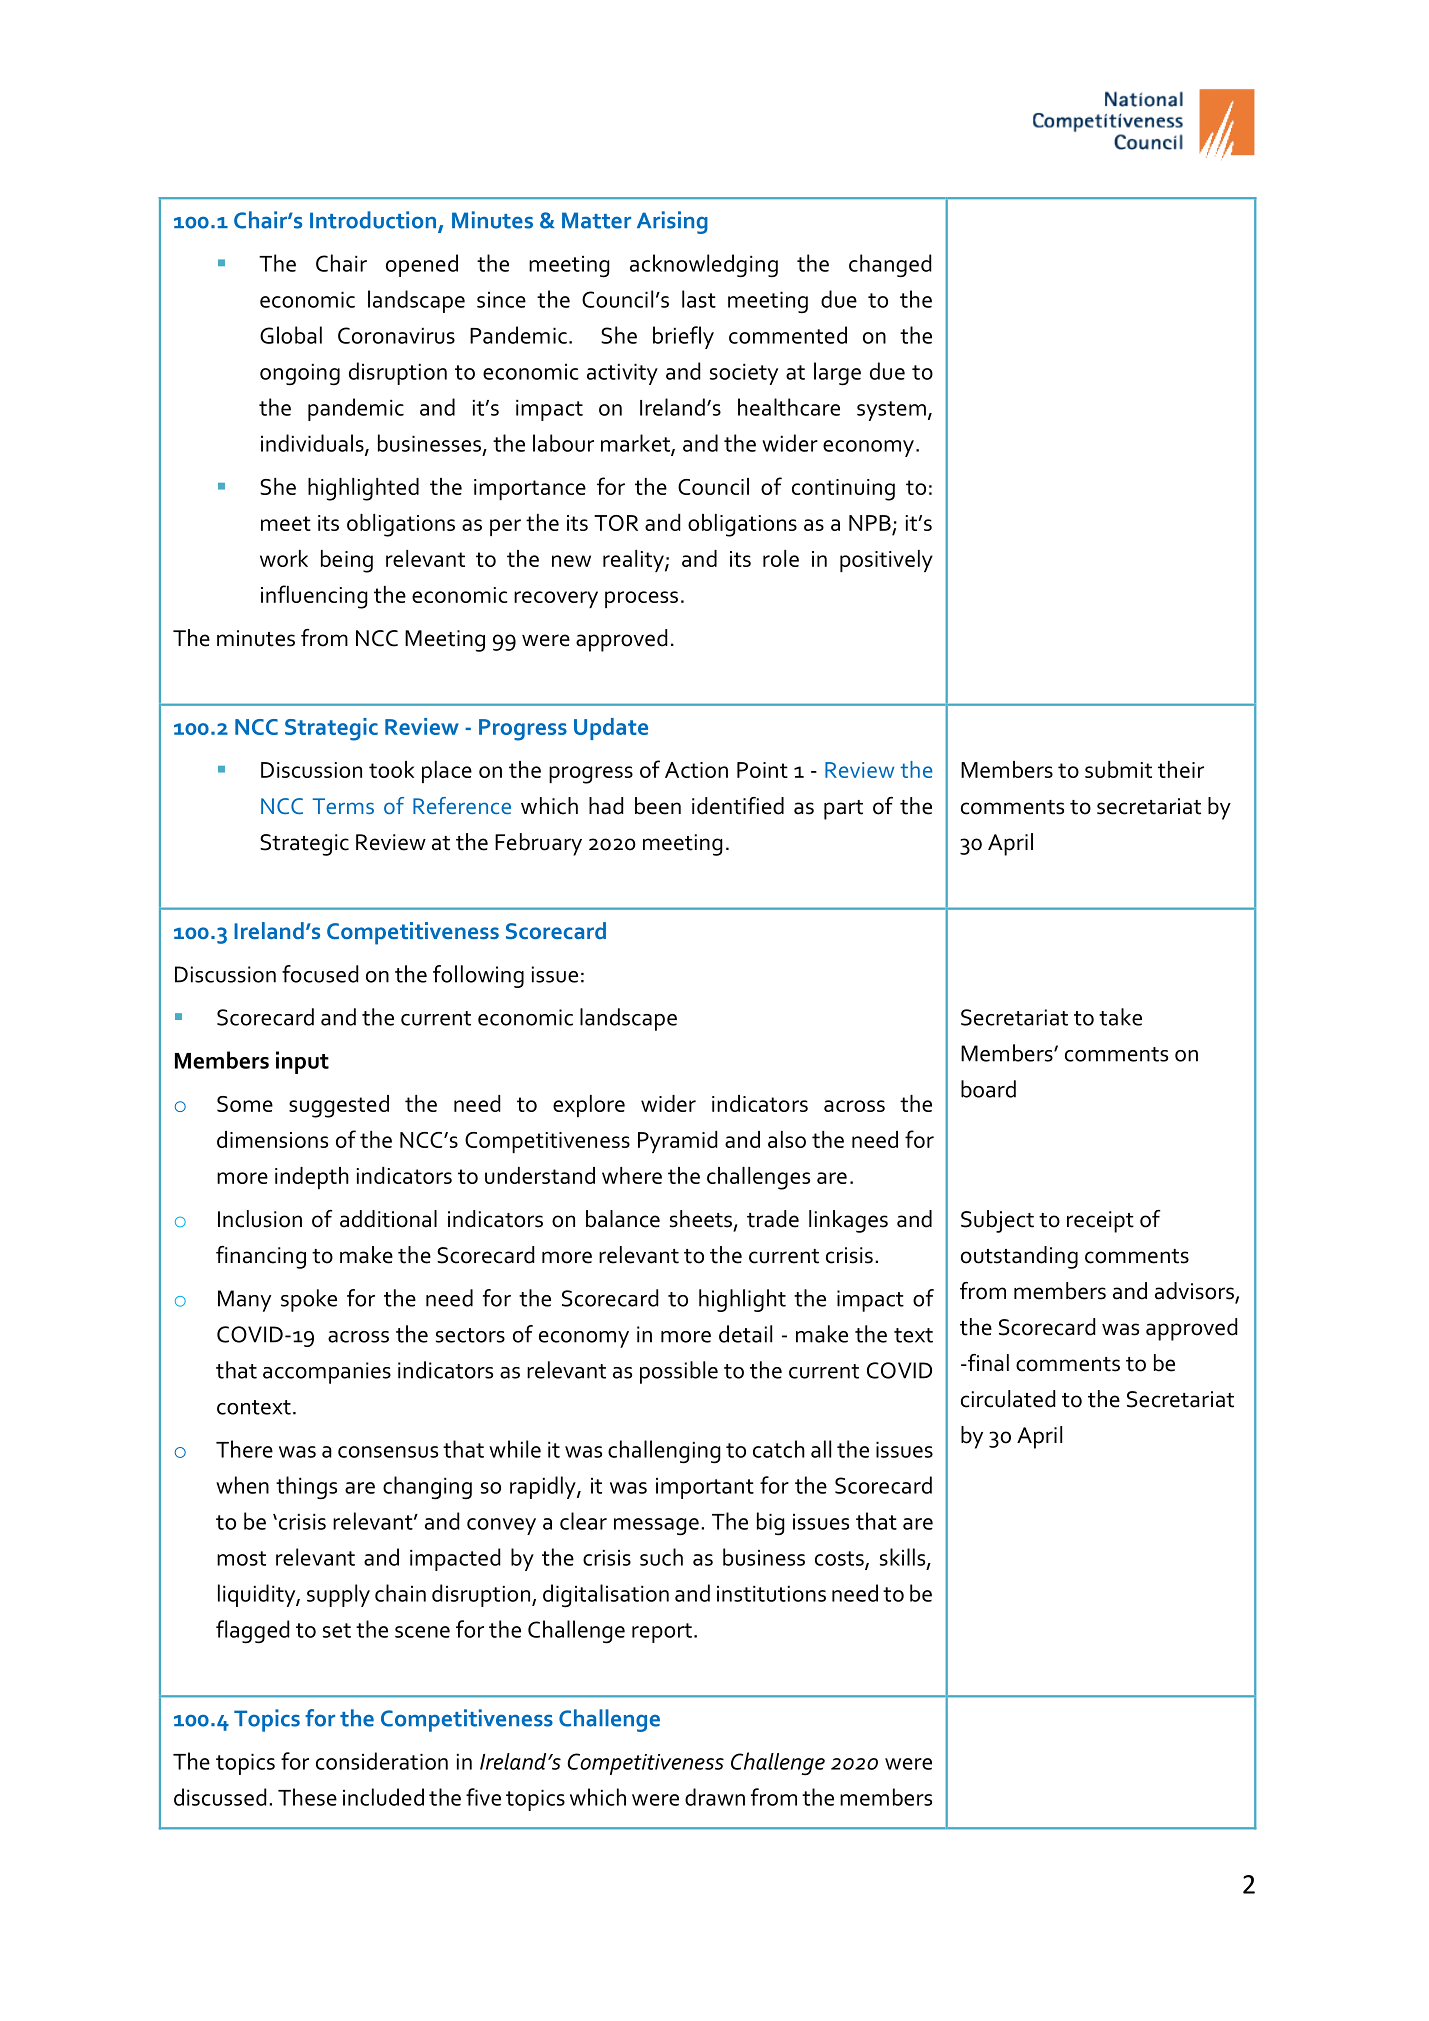 The height and width of the screenshot is (2021, 1429). What do you see at coordinates (1118, 769) in the screenshot?
I see `submit` at bounding box center [1118, 769].
